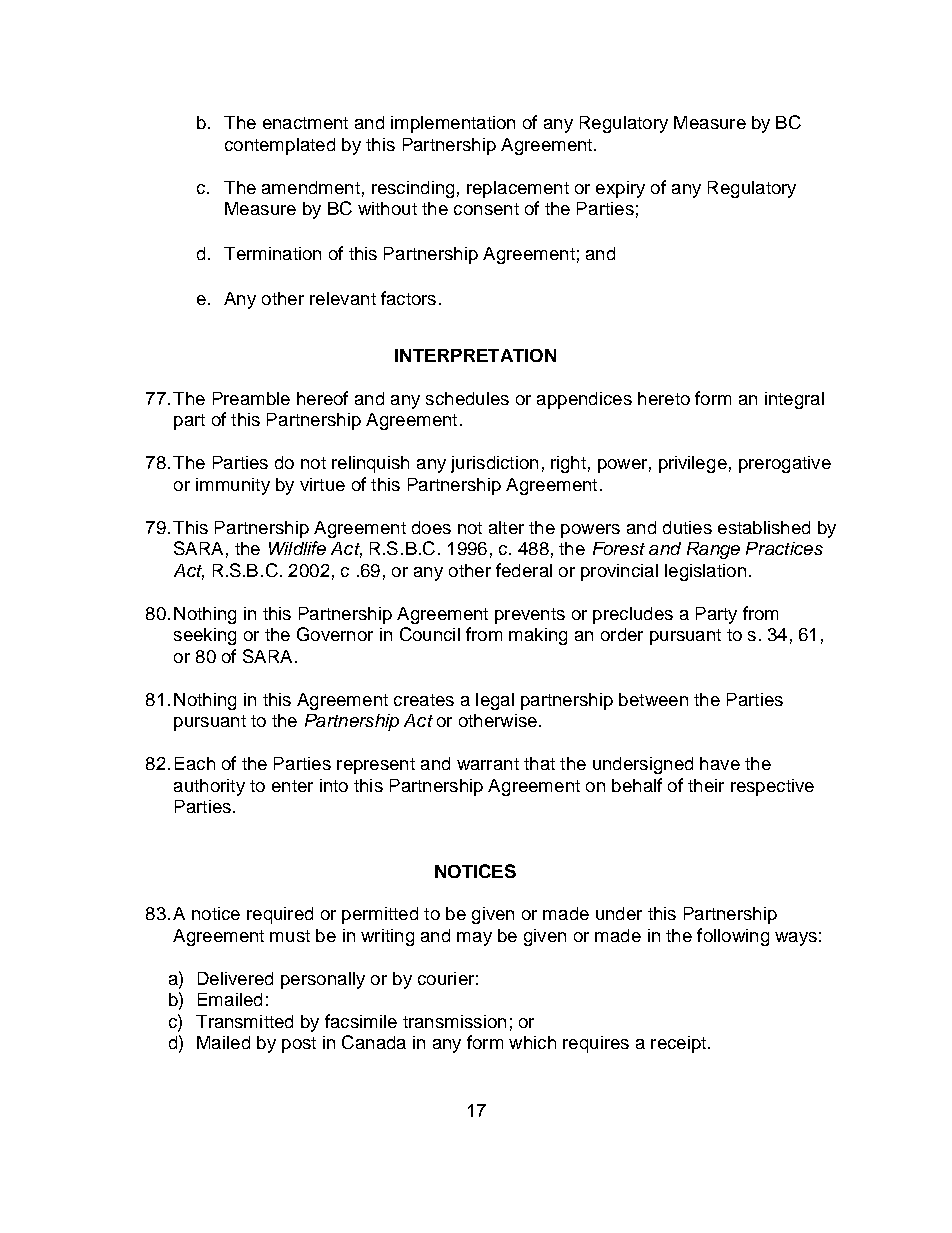  What do you see at coordinates (251, 398) in the page?
I see `Preamble` at bounding box center [251, 398].
